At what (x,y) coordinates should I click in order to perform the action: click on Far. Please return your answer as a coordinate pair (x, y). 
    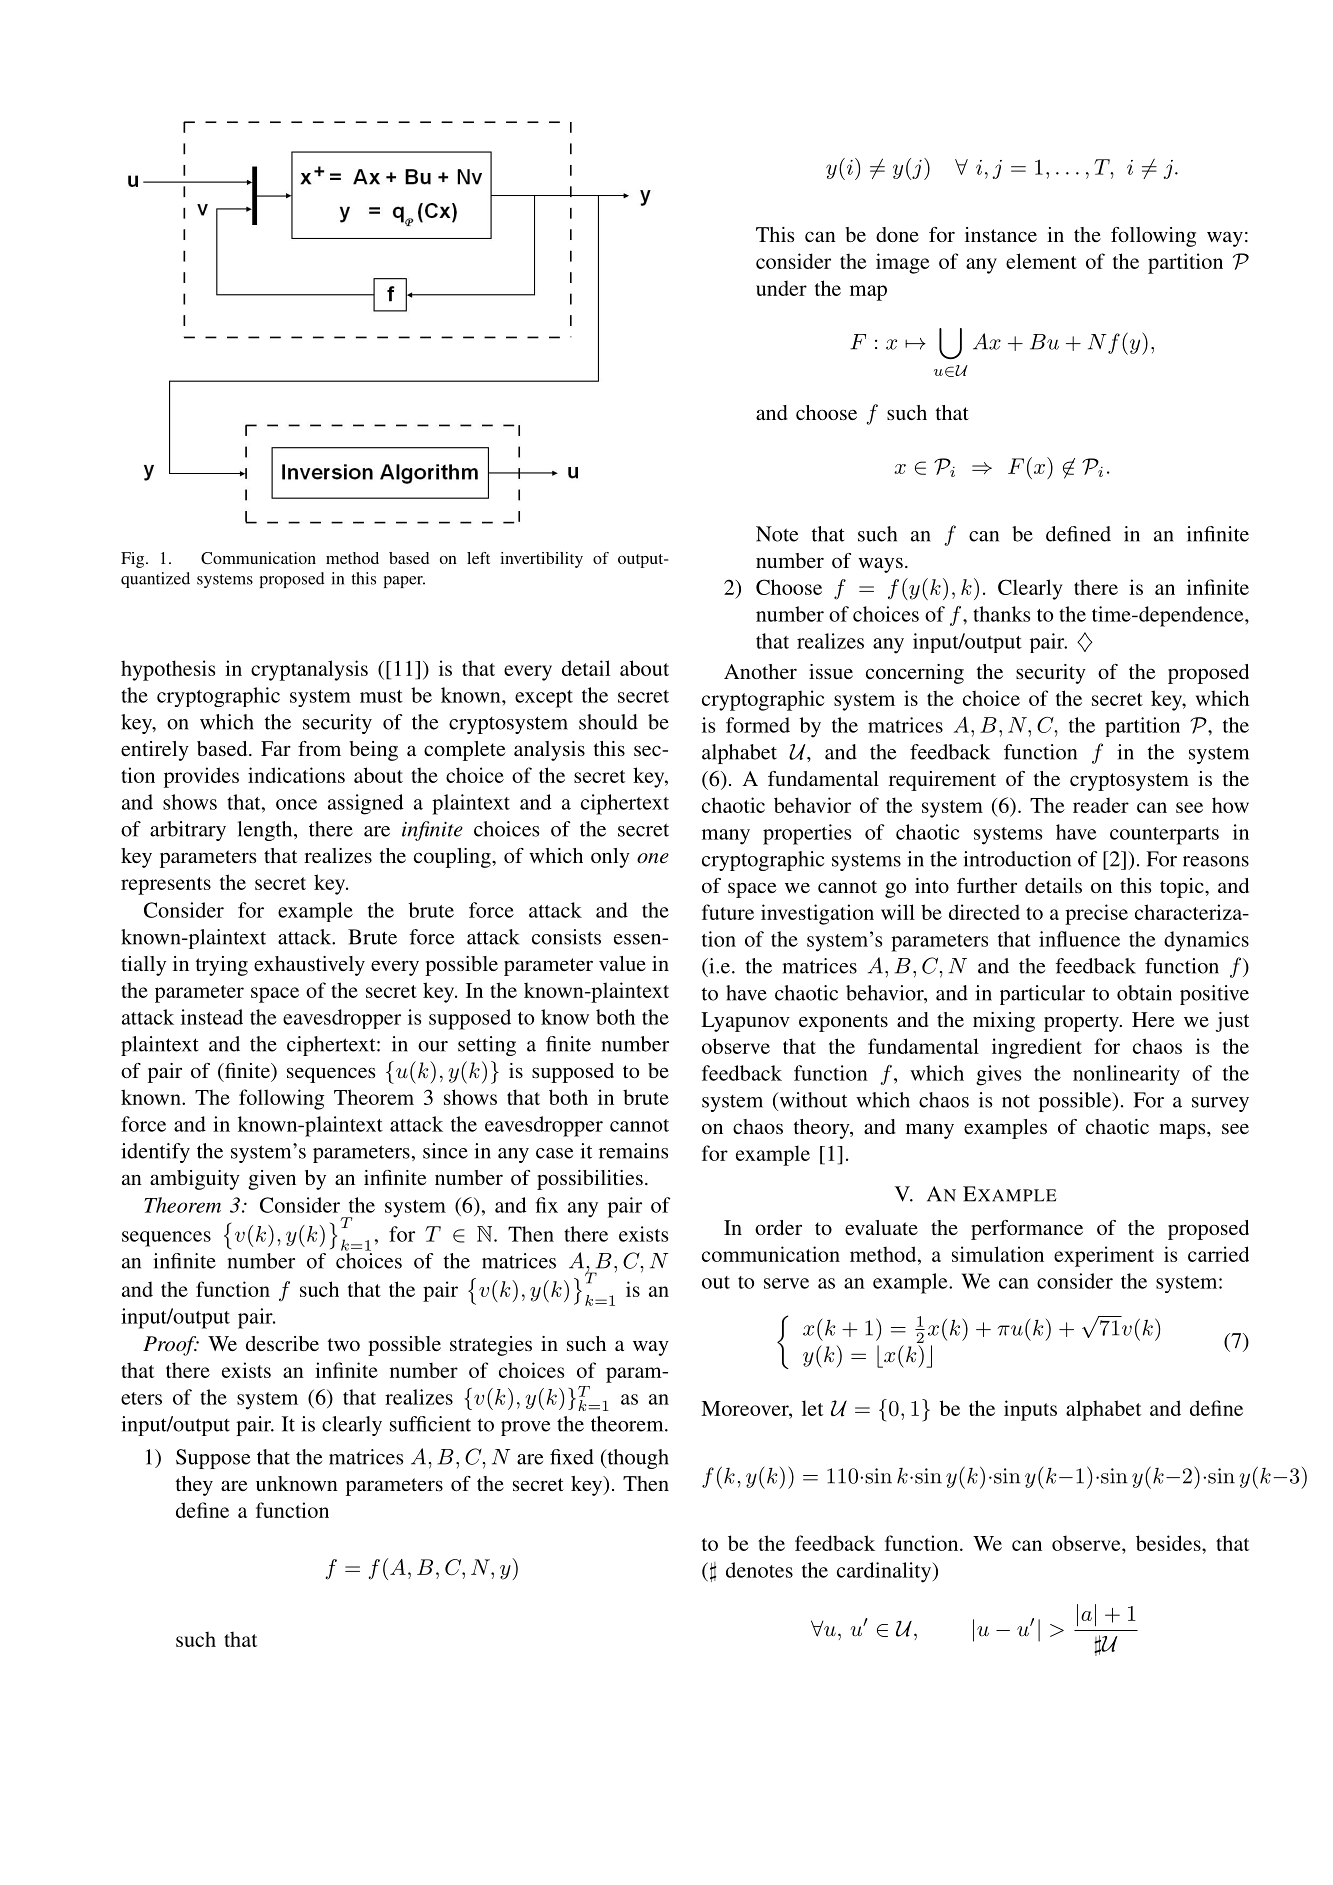
    Looking at the image, I should click on (276, 748).
